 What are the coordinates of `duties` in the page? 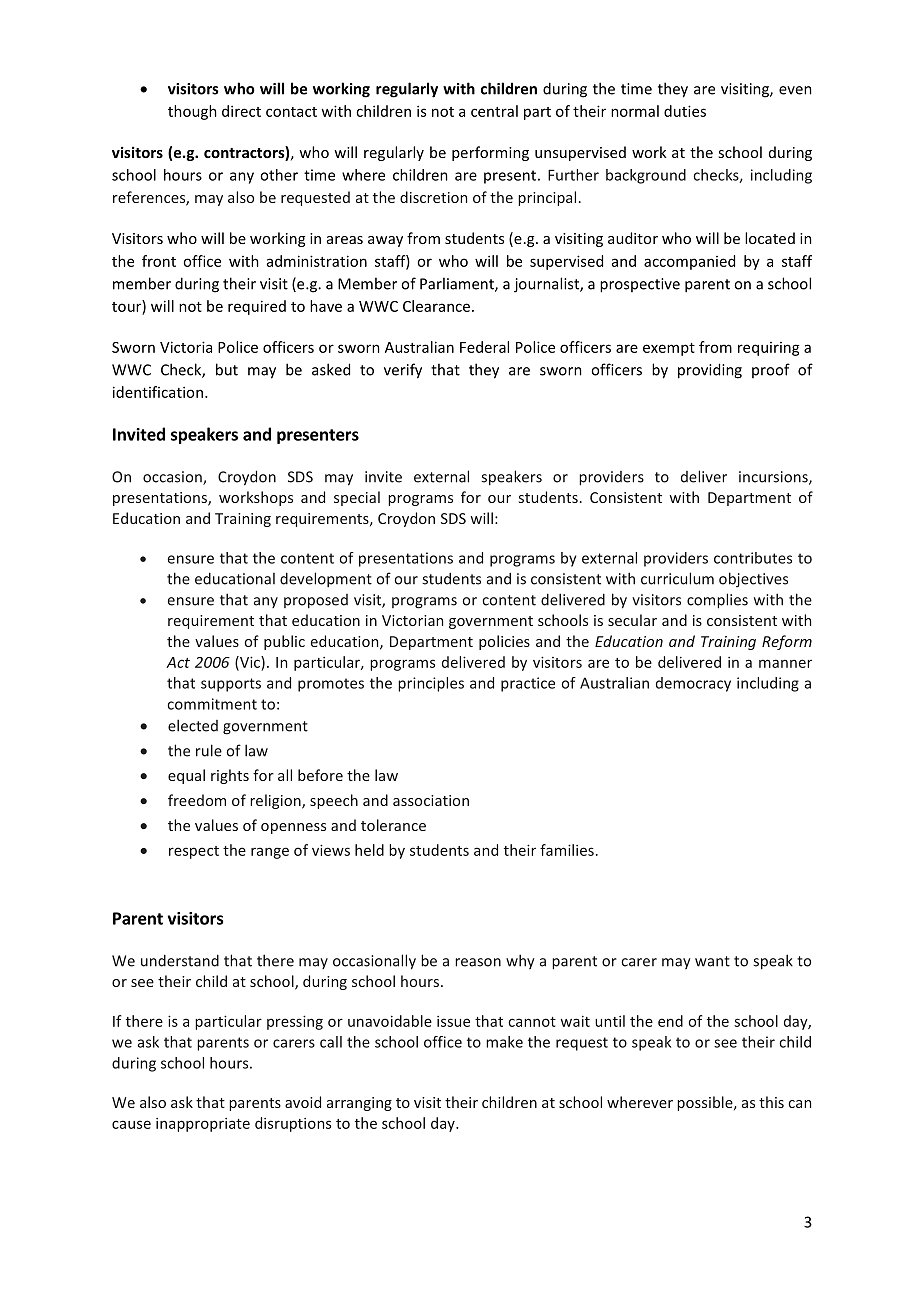 It's located at (685, 111).
